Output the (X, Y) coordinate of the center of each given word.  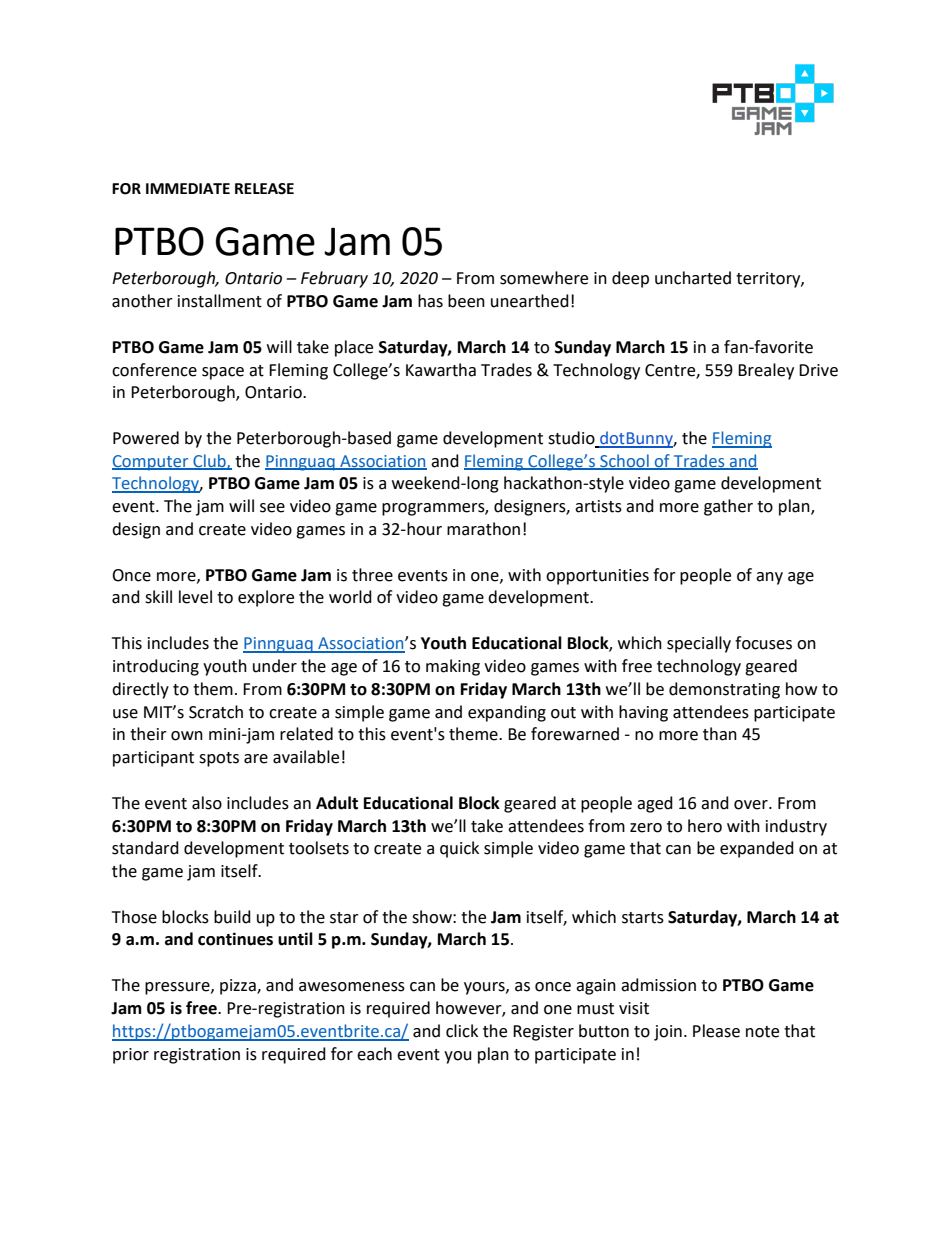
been (466, 301)
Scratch (216, 712)
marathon (483, 529)
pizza (239, 987)
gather (728, 507)
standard (145, 848)
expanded (757, 849)
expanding (507, 713)
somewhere (544, 278)
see (272, 508)
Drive (818, 370)
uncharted (693, 278)
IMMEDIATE (188, 188)
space (223, 373)
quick (459, 849)
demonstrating (724, 690)
